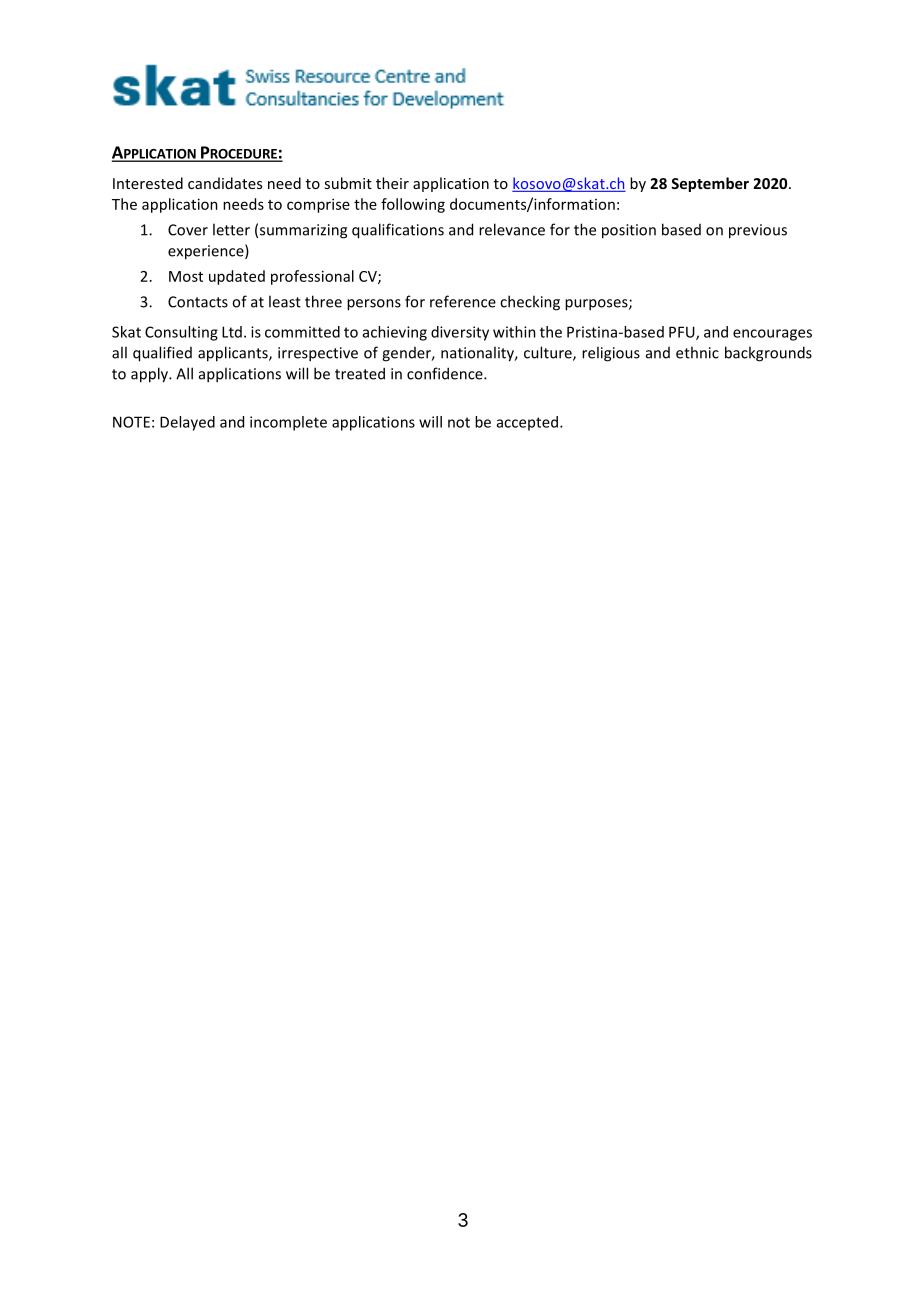 The width and height of the screenshot is (924, 1308). What do you see at coordinates (225, 183) in the screenshot?
I see `candidates` at bounding box center [225, 183].
